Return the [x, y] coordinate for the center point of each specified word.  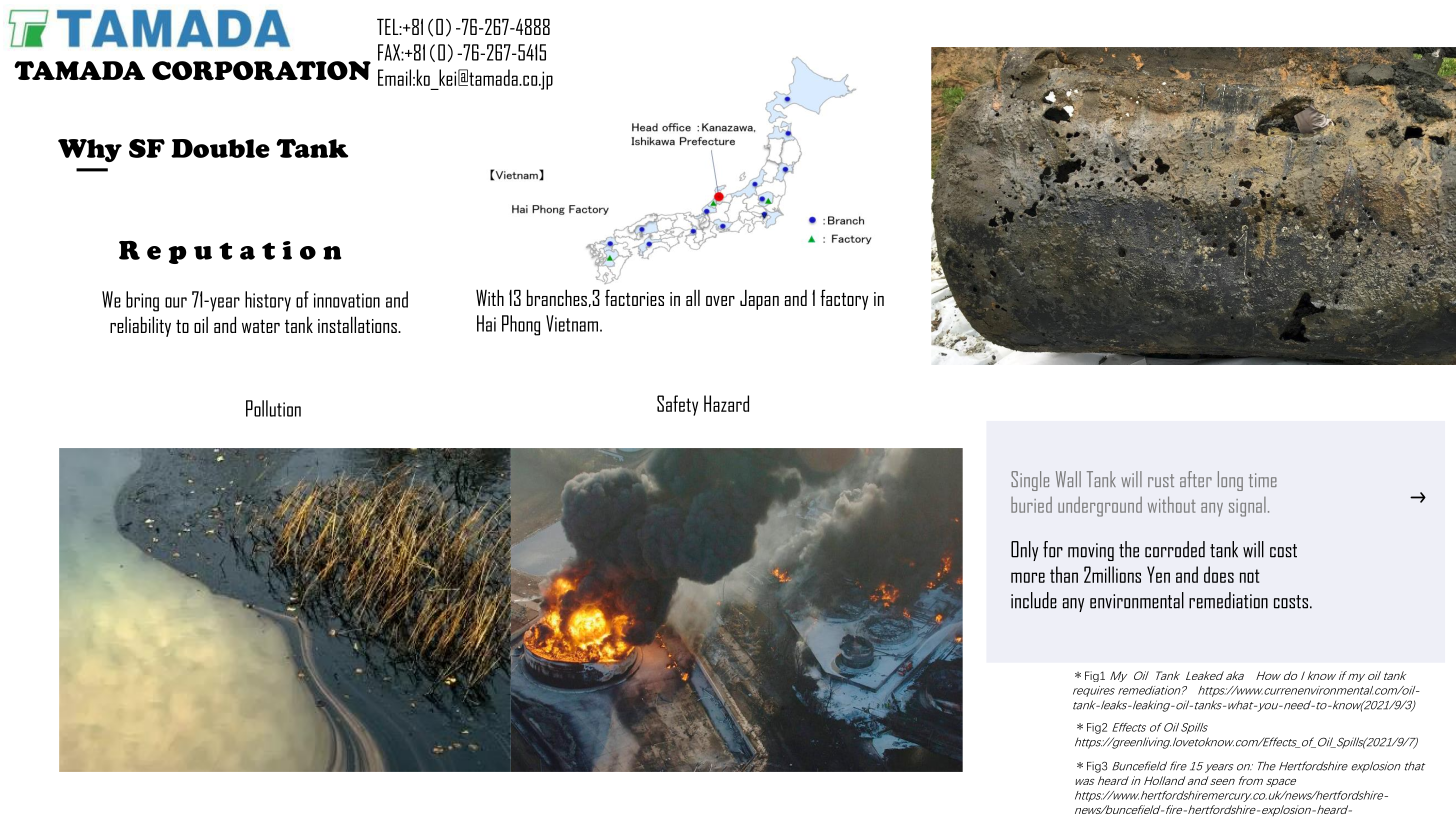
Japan [759, 300]
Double [220, 148]
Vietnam [573, 323]
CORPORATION [261, 71]
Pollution [273, 408]
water [261, 326]
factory [844, 299]
